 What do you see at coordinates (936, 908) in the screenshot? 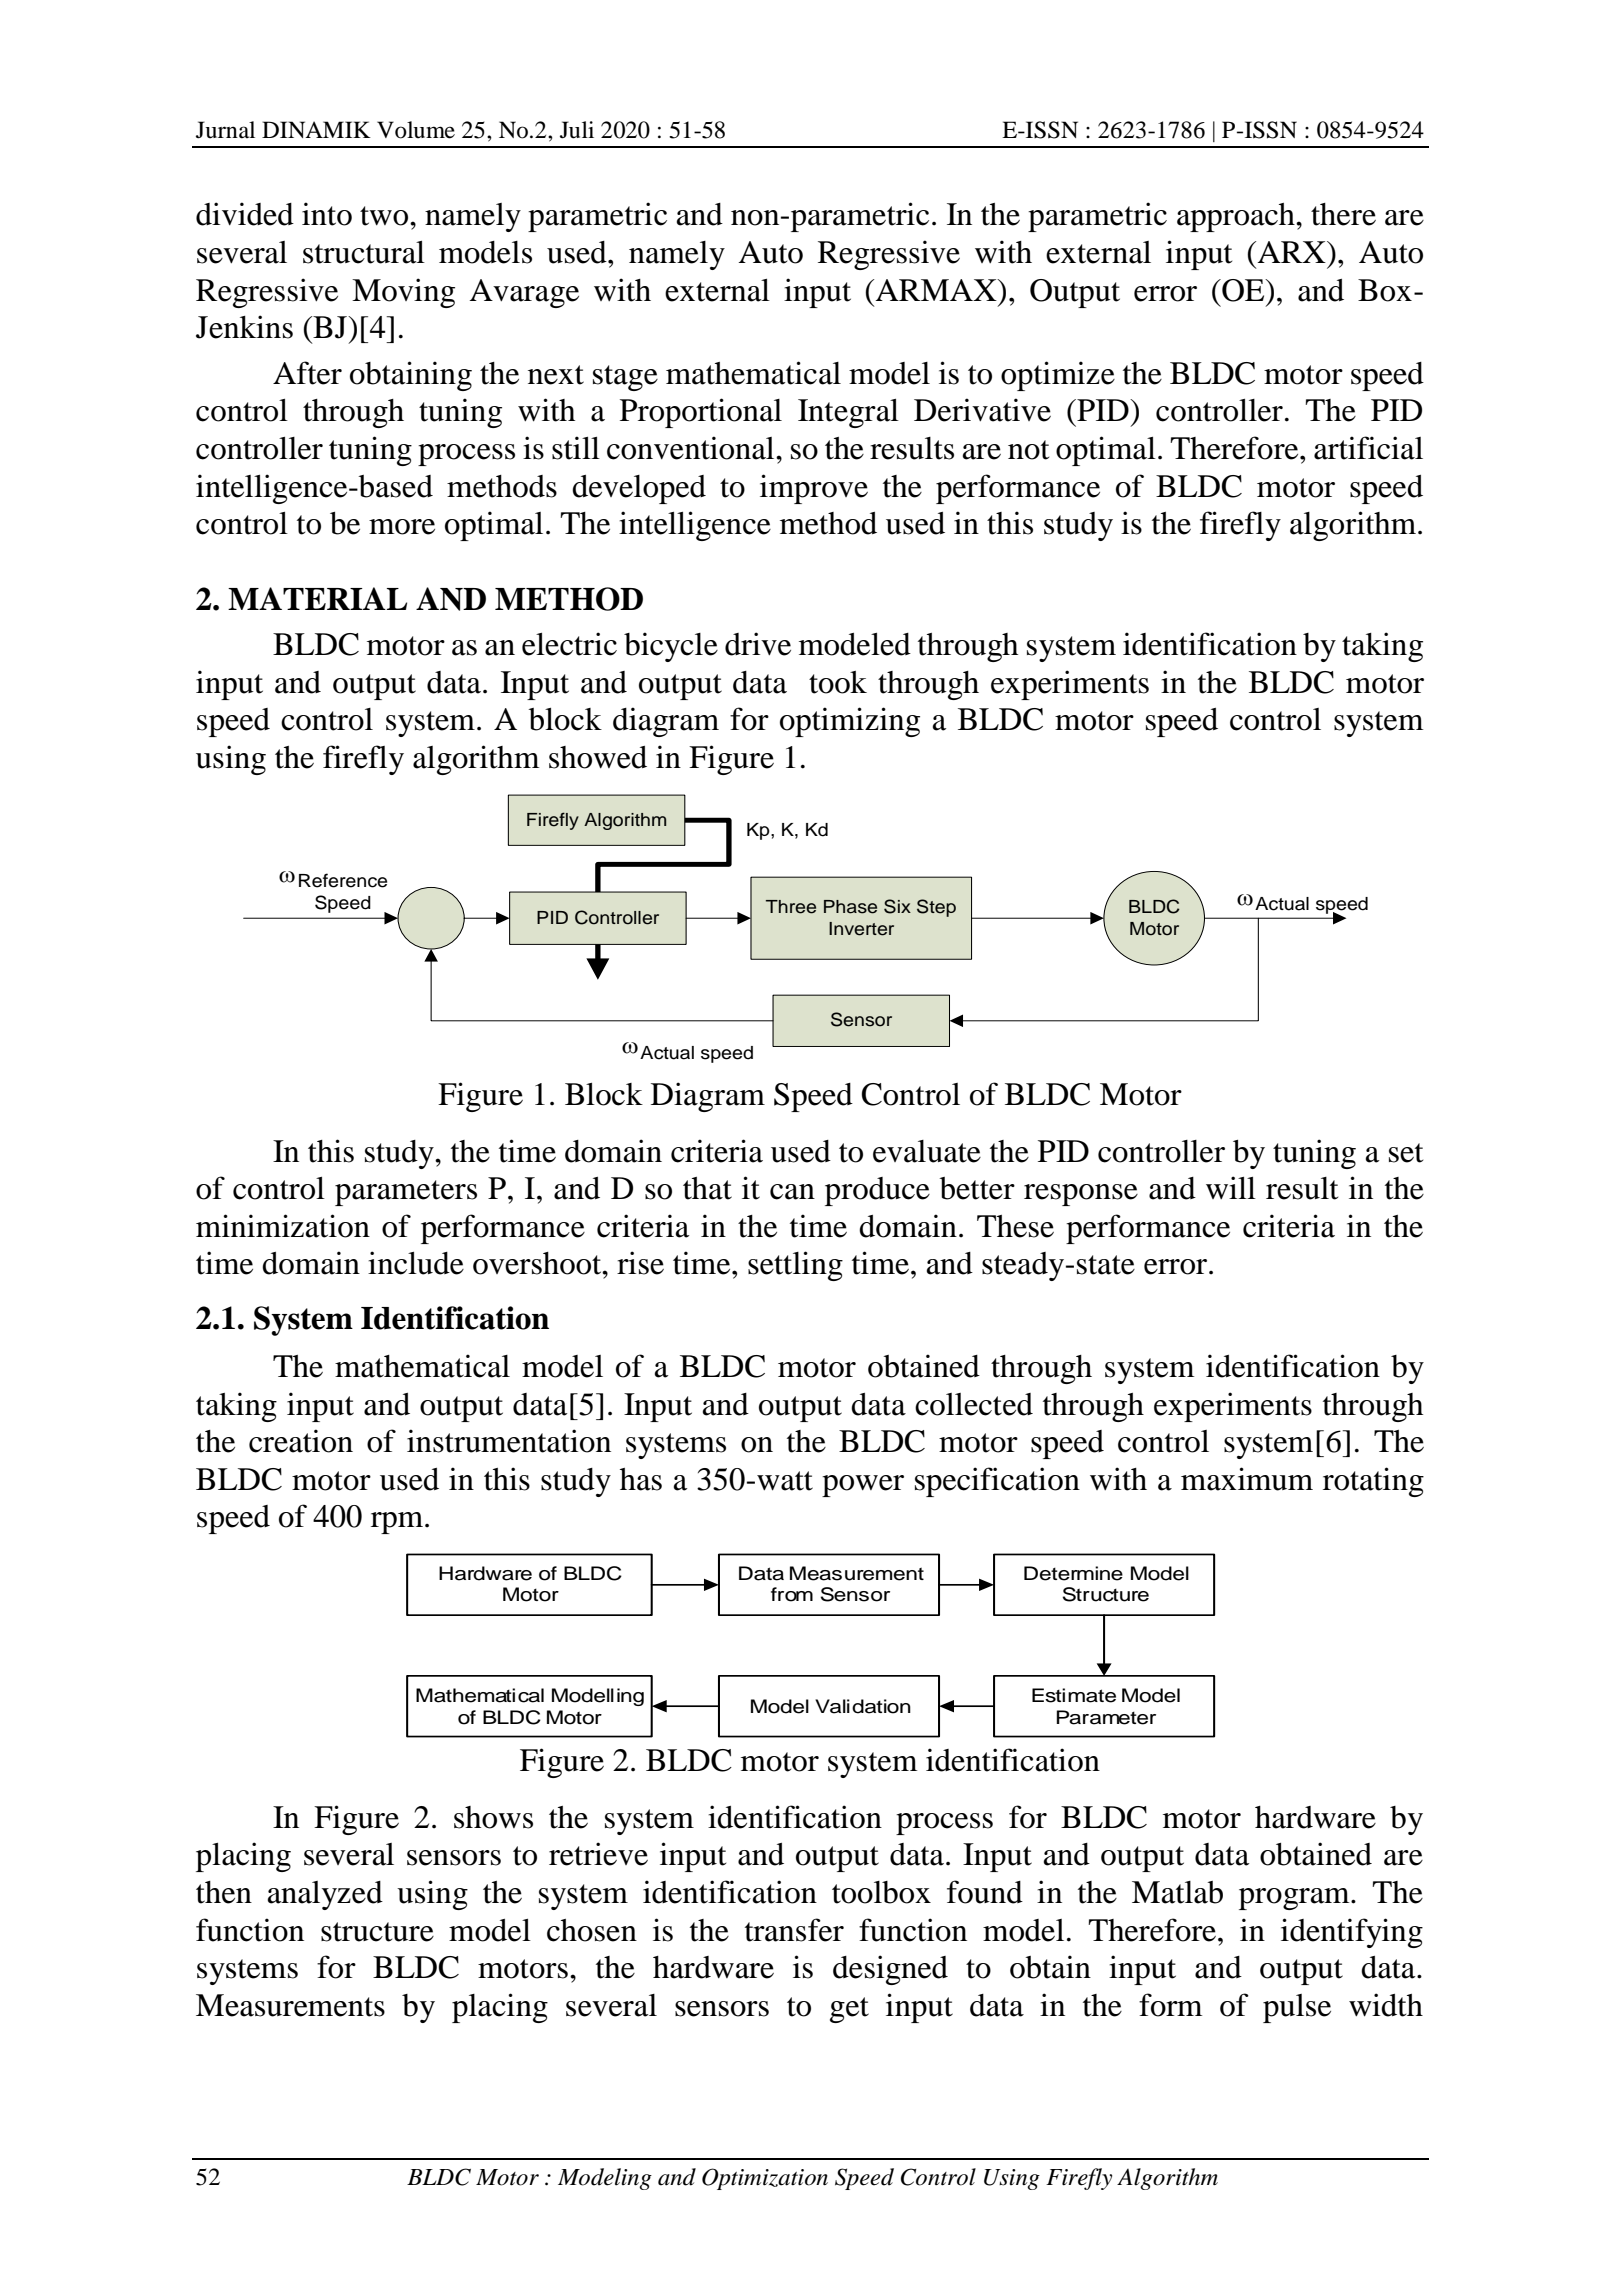
I see `Step` at bounding box center [936, 908].
